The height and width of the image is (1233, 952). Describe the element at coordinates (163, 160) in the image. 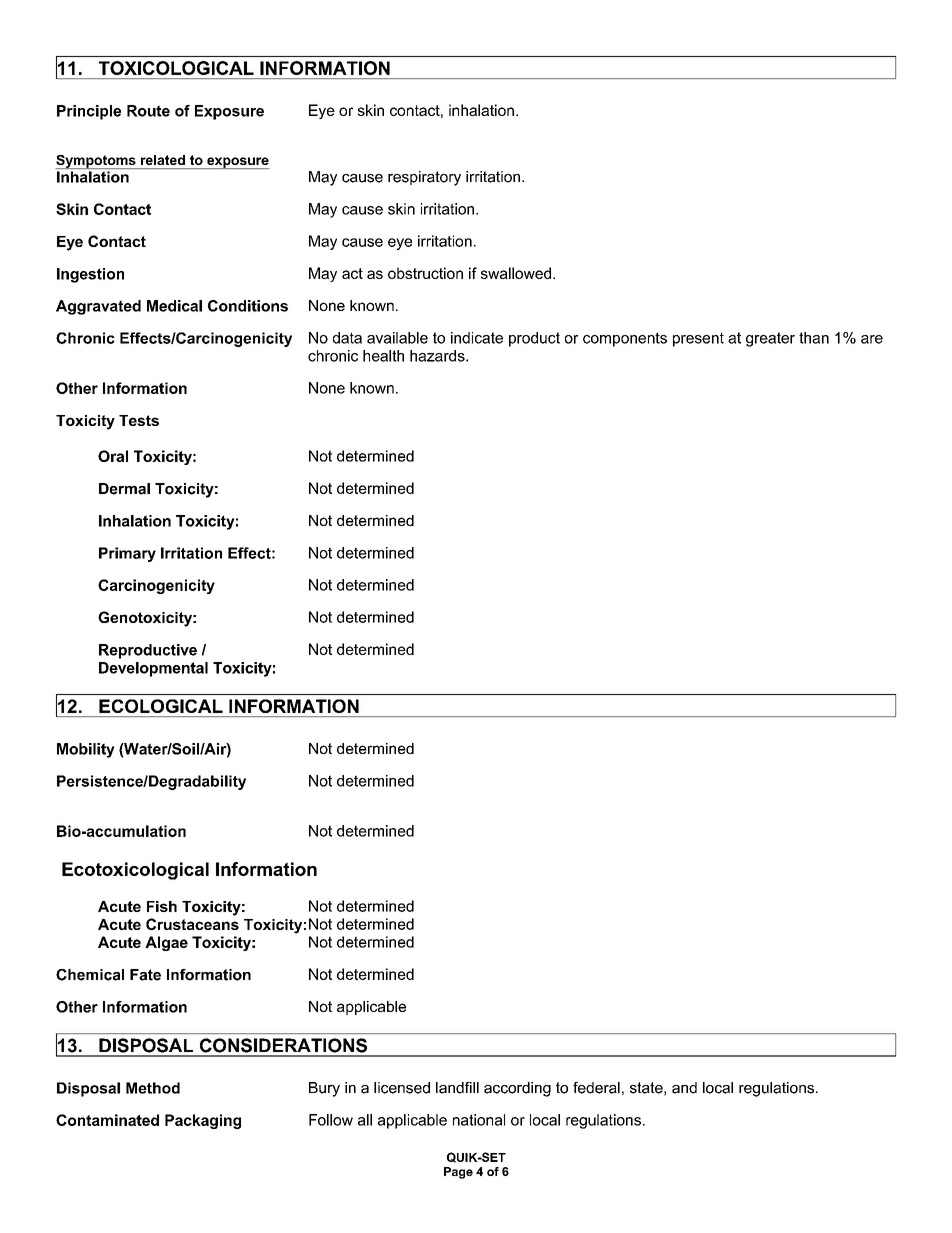

I see `related` at that location.
